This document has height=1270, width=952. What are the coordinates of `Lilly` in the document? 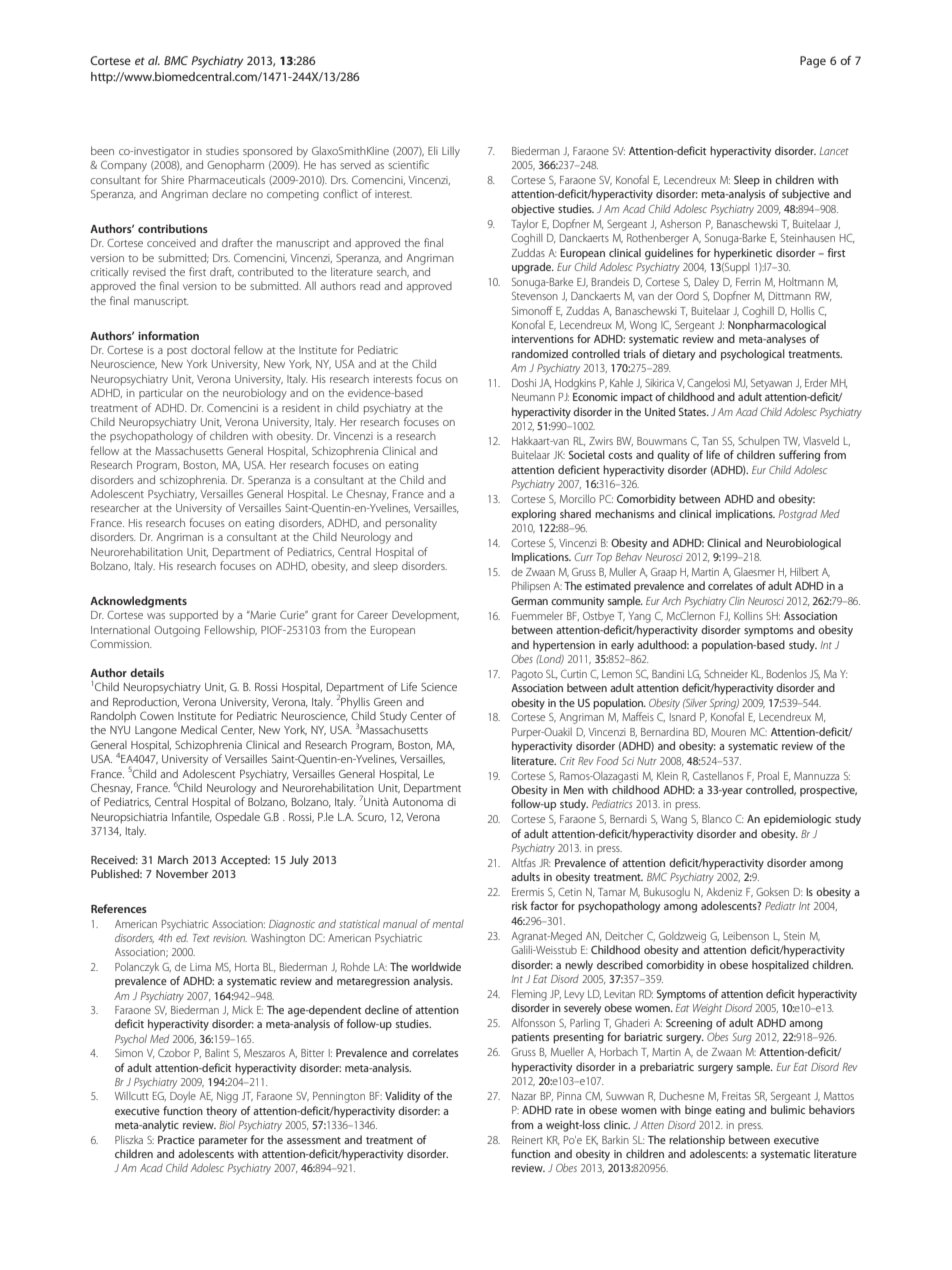 It's located at (451, 152).
